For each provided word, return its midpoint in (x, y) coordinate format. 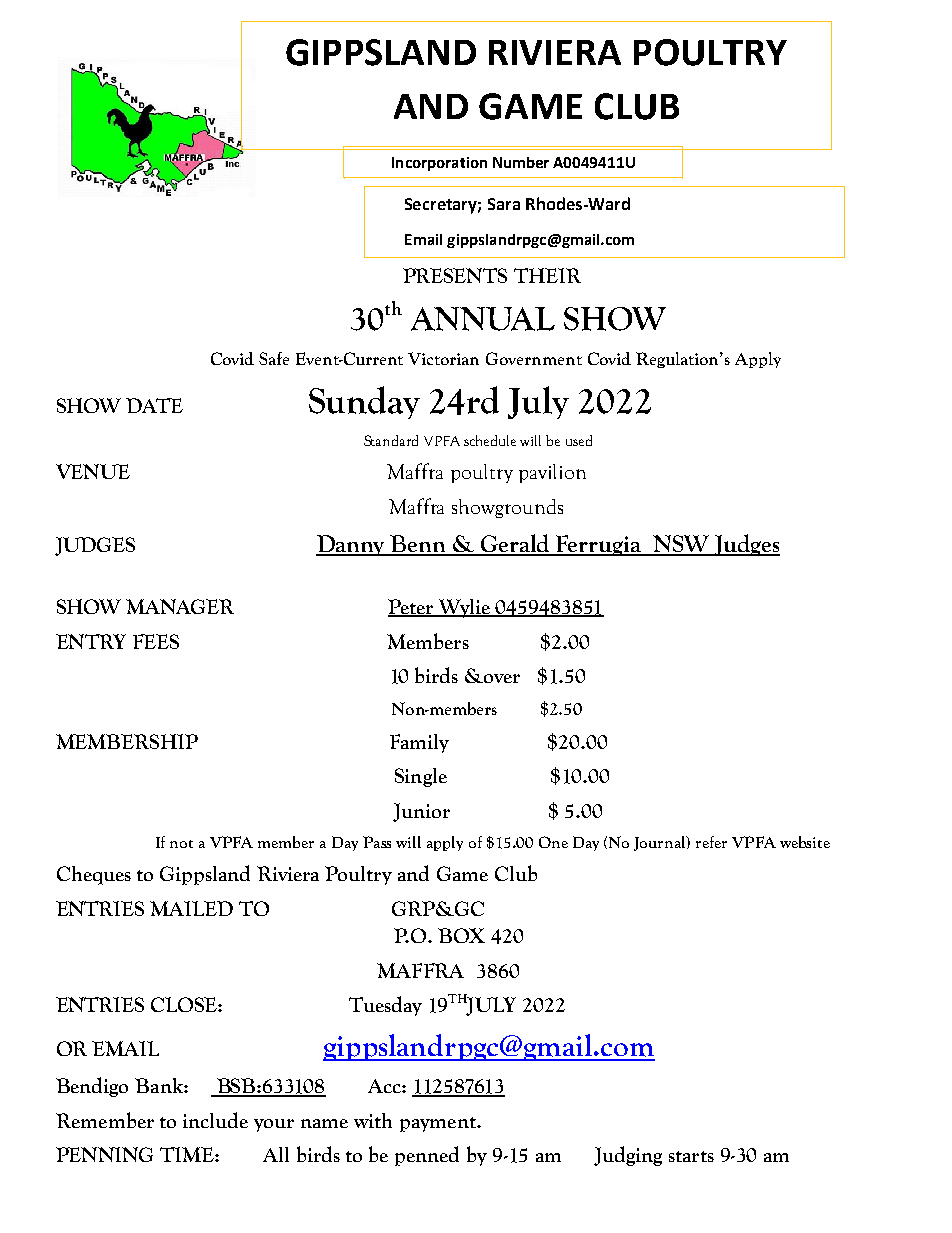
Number (521, 162)
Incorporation (439, 164)
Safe (274, 358)
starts (691, 1156)
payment (439, 1124)
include (215, 1120)
